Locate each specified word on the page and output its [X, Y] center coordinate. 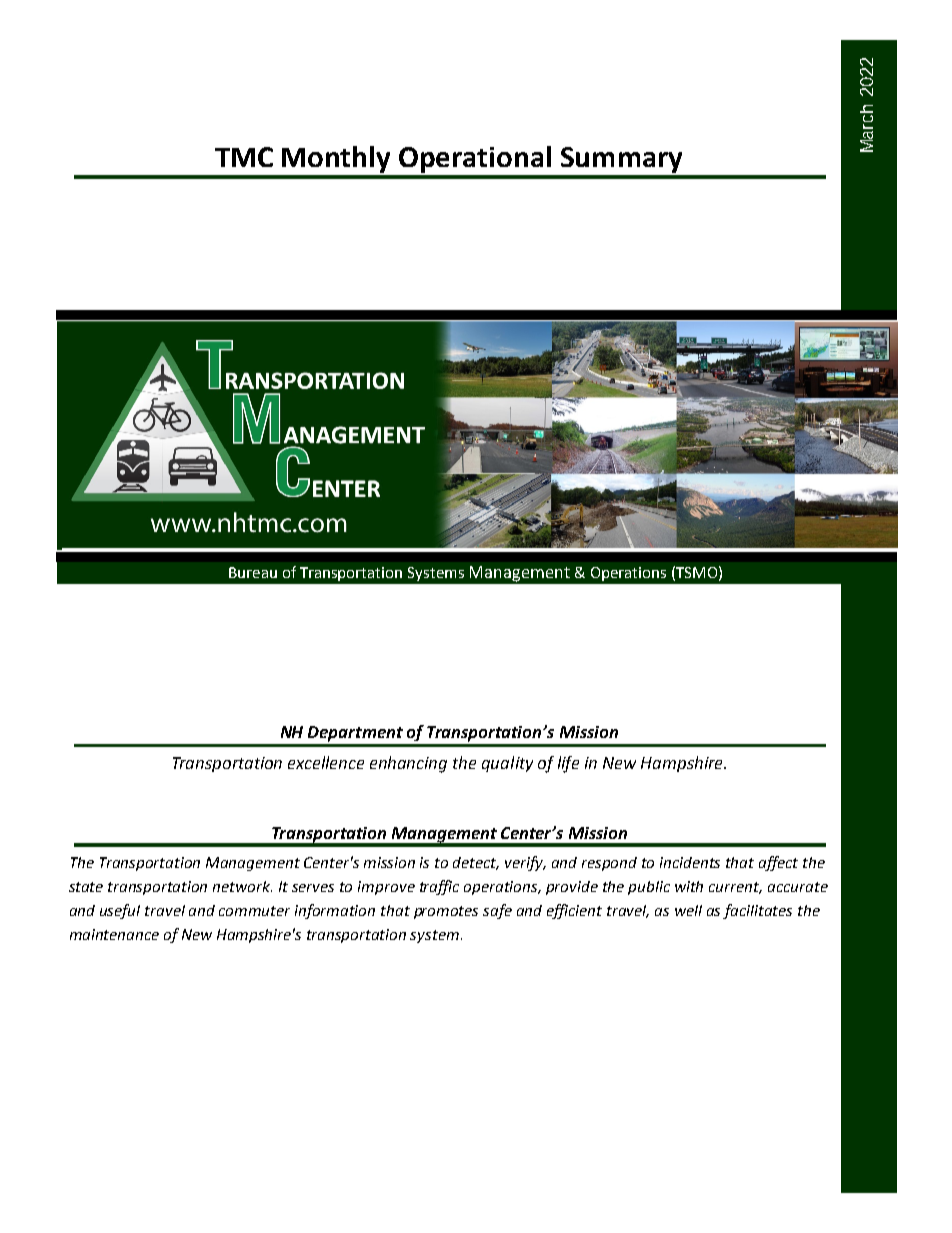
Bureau [253, 572]
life [568, 764]
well [688, 910]
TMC [244, 157]
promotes [446, 912]
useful [120, 911]
